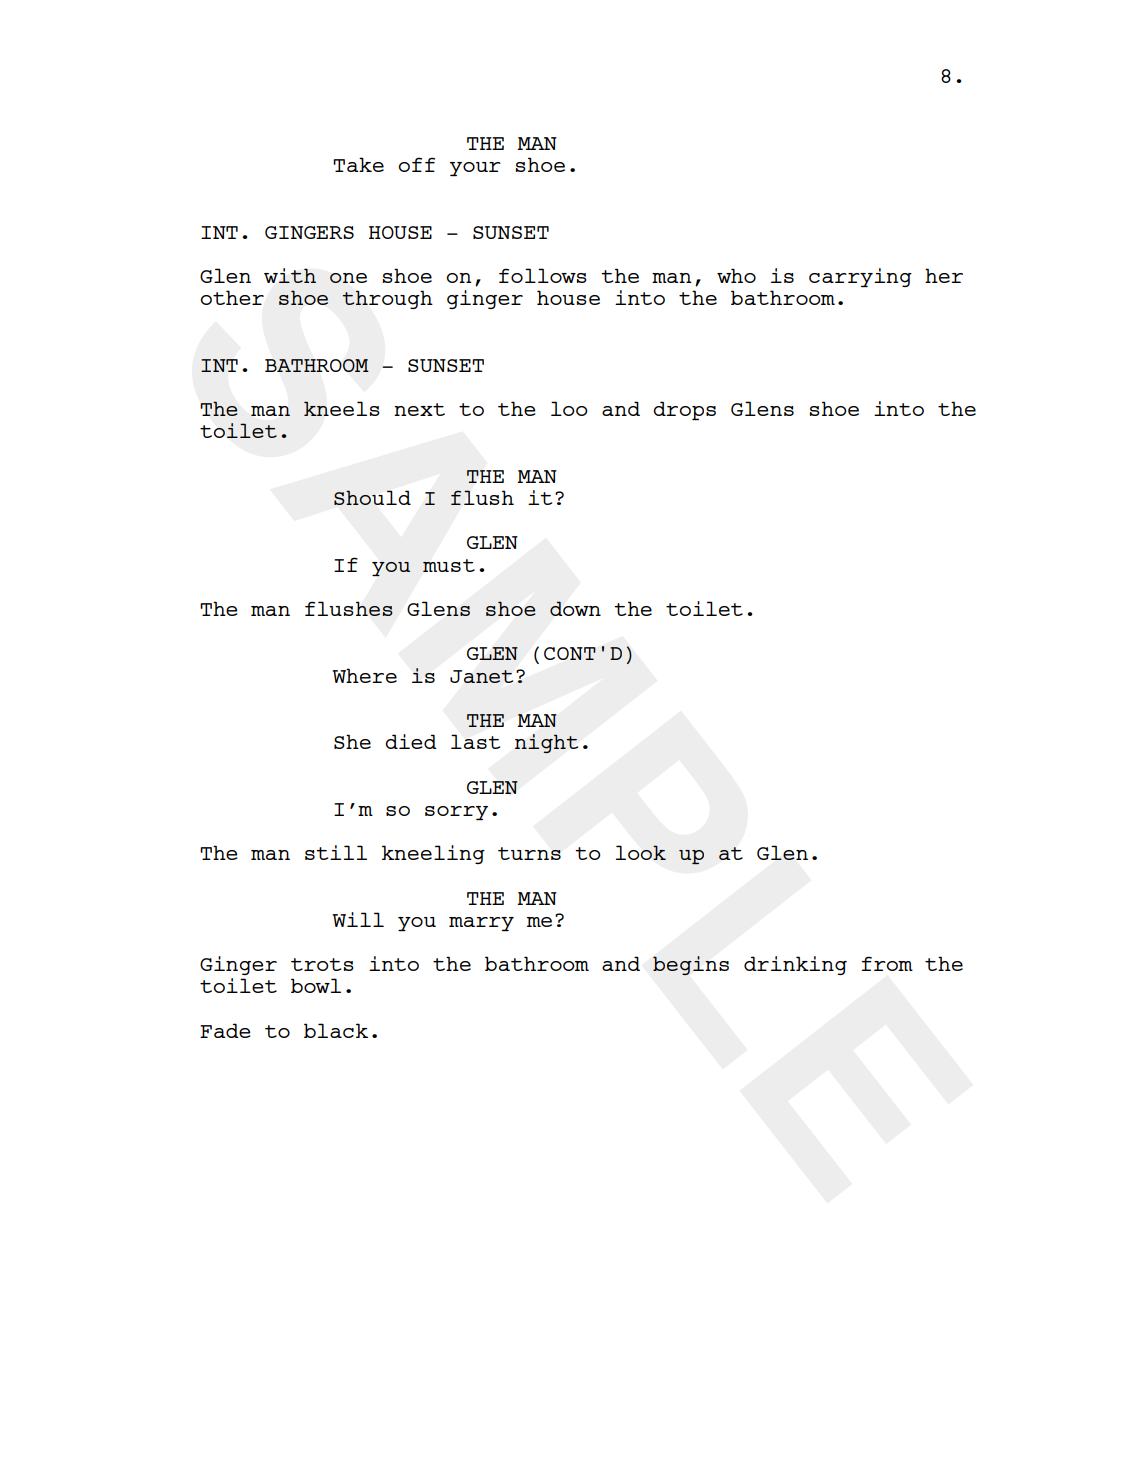  I want to click on drinking, so click(795, 965).
